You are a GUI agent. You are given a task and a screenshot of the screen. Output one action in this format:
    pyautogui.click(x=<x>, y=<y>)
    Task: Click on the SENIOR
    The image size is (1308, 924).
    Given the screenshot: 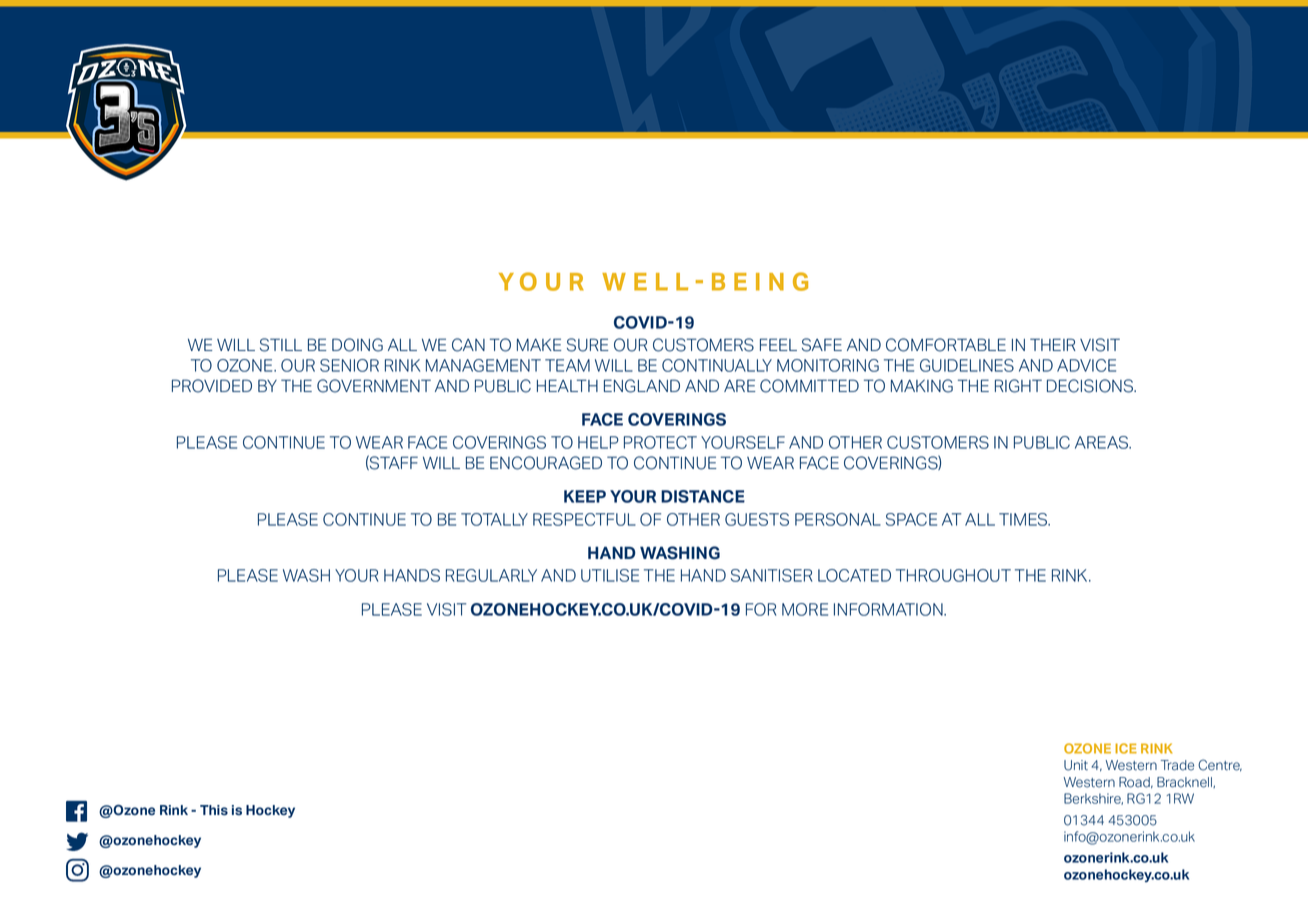 What is the action you would take?
    pyautogui.click(x=349, y=365)
